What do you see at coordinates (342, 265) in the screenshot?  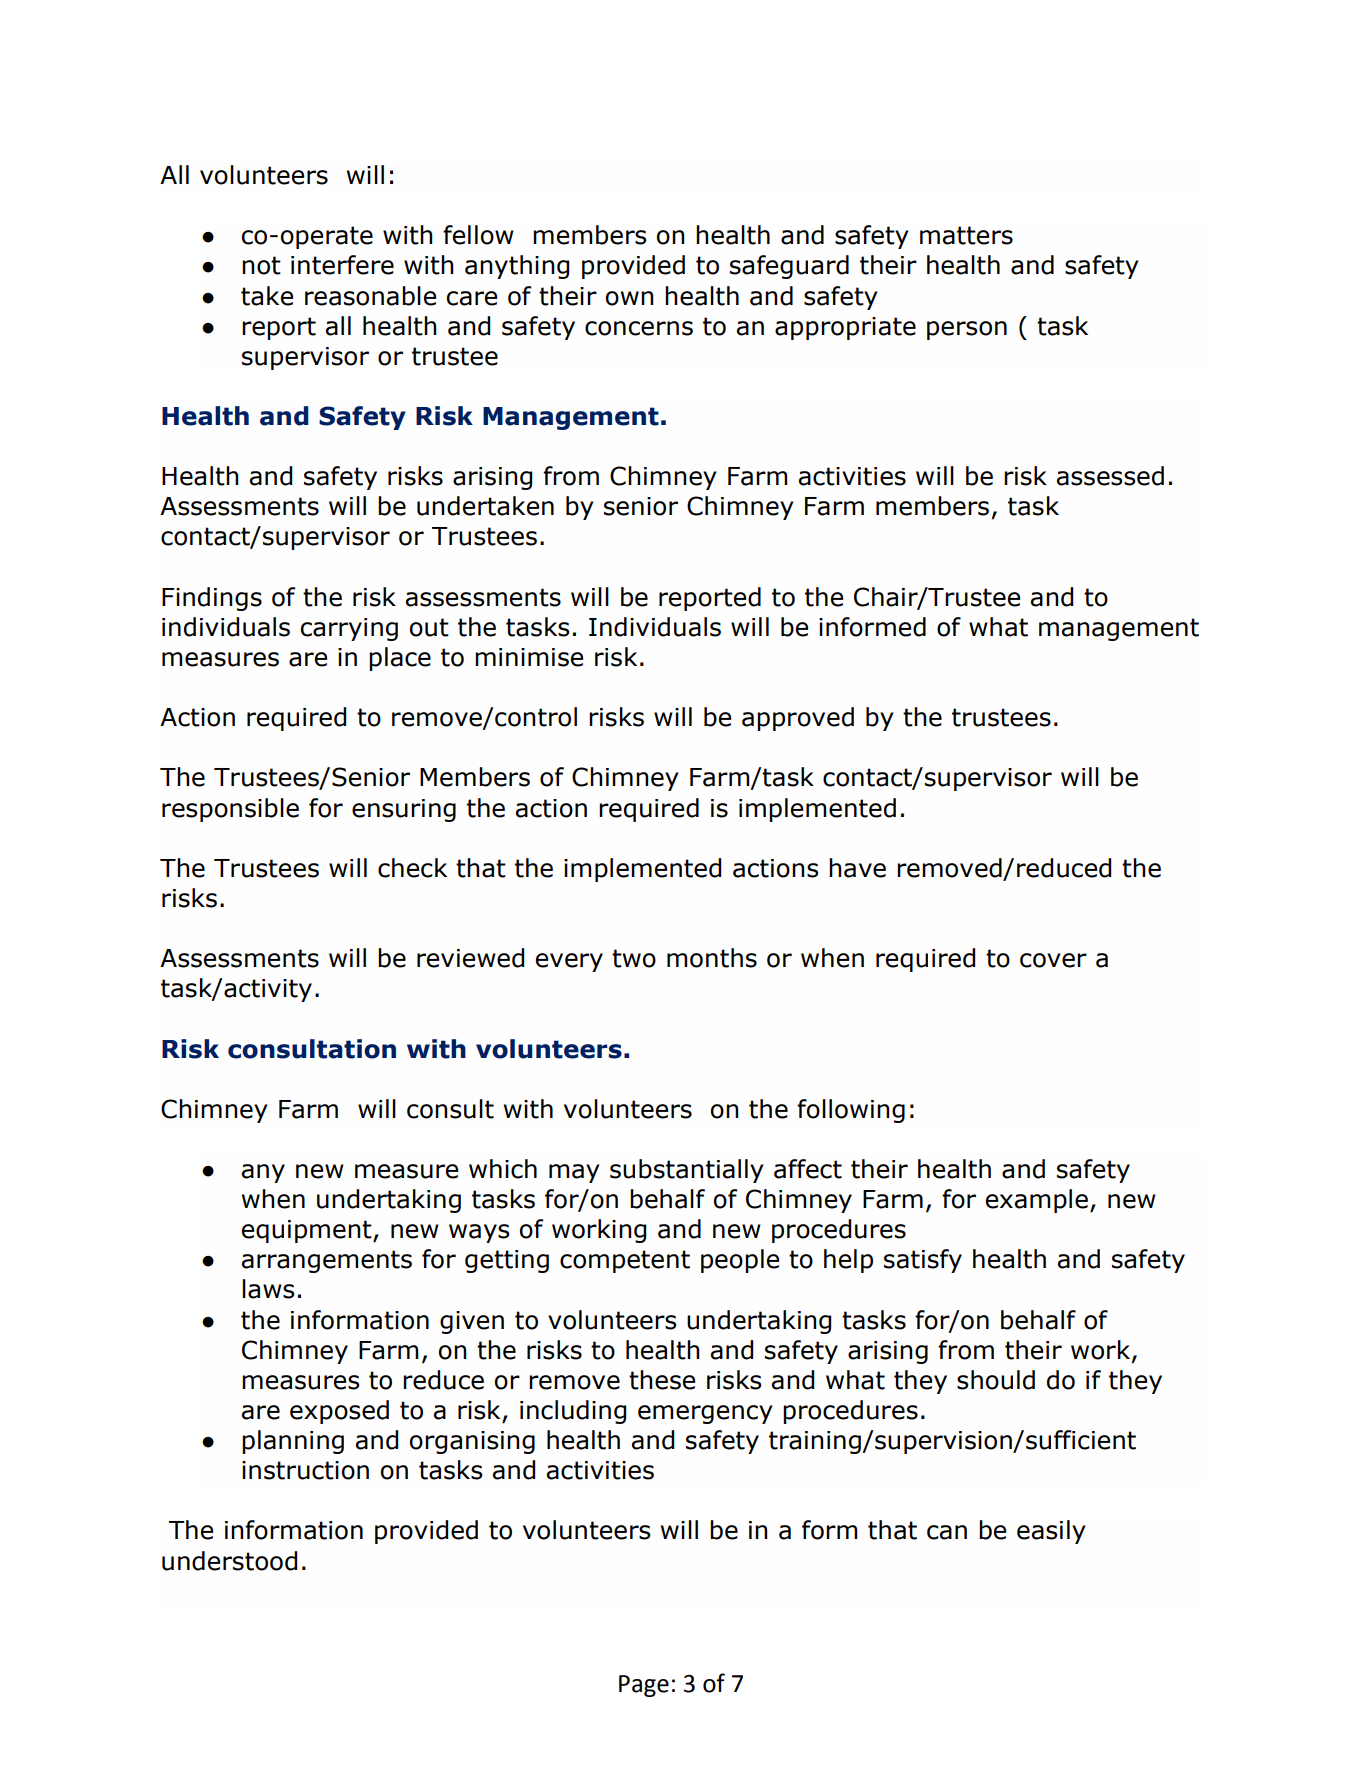 I see `interfere` at bounding box center [342, 265].
